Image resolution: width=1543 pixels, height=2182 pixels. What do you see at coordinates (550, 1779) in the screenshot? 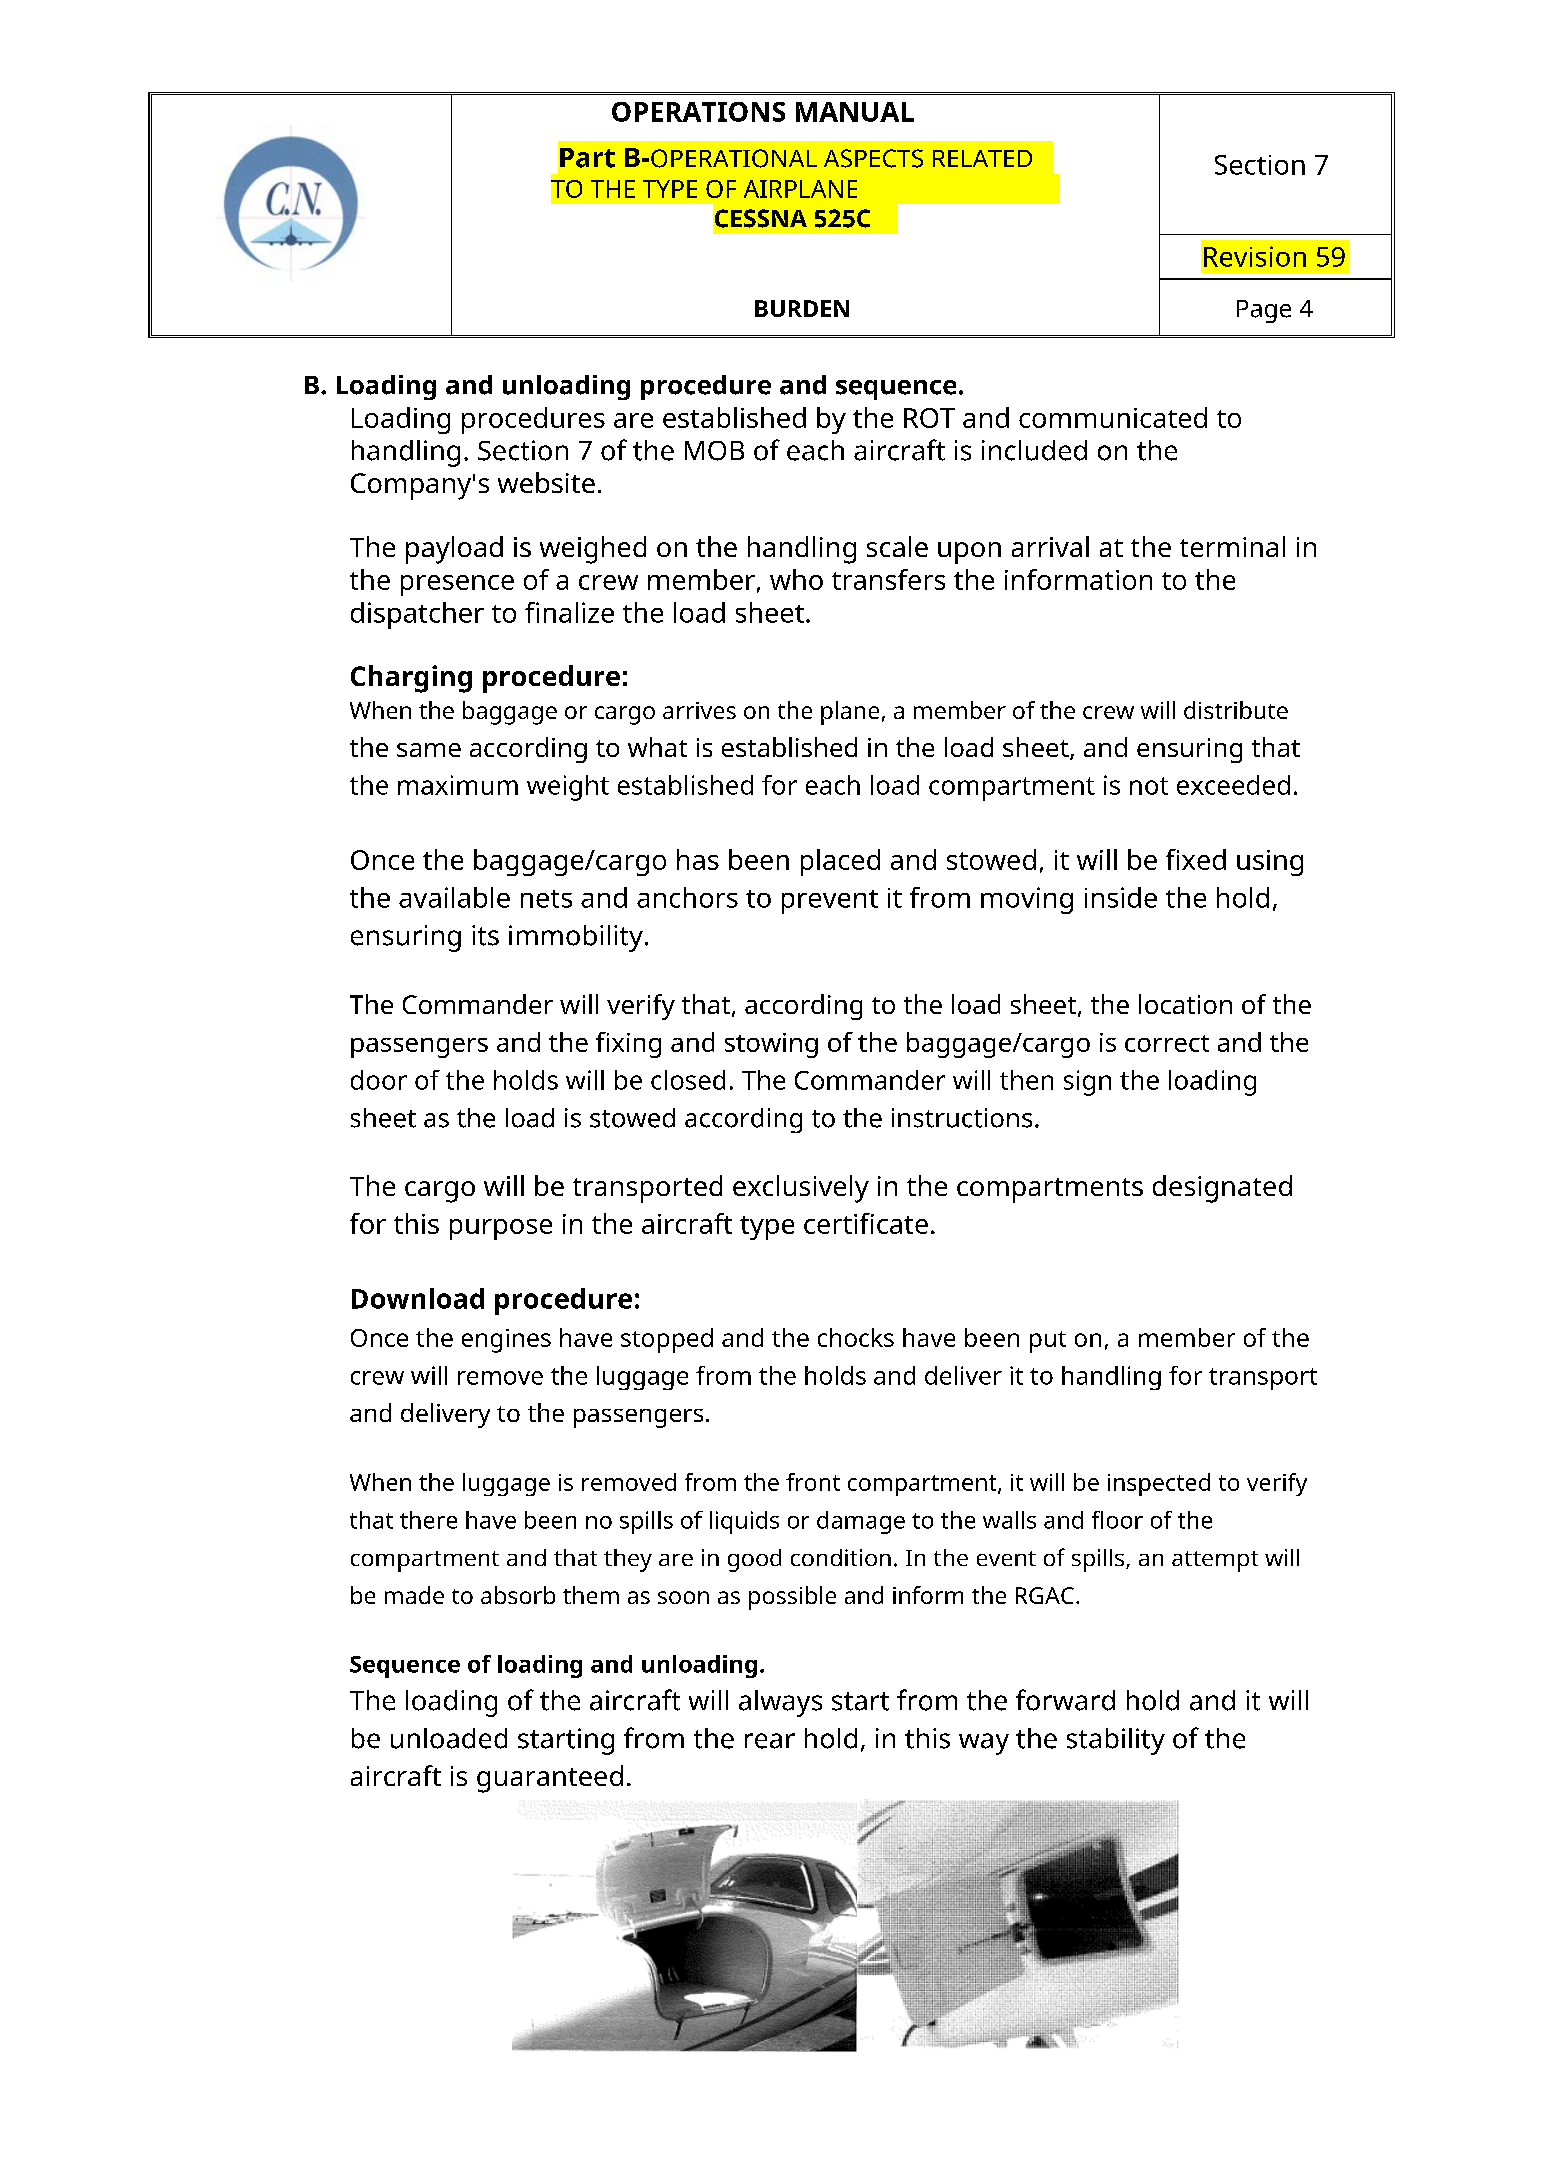
I see `guaranteed` at bounding box center [550, 1779].
